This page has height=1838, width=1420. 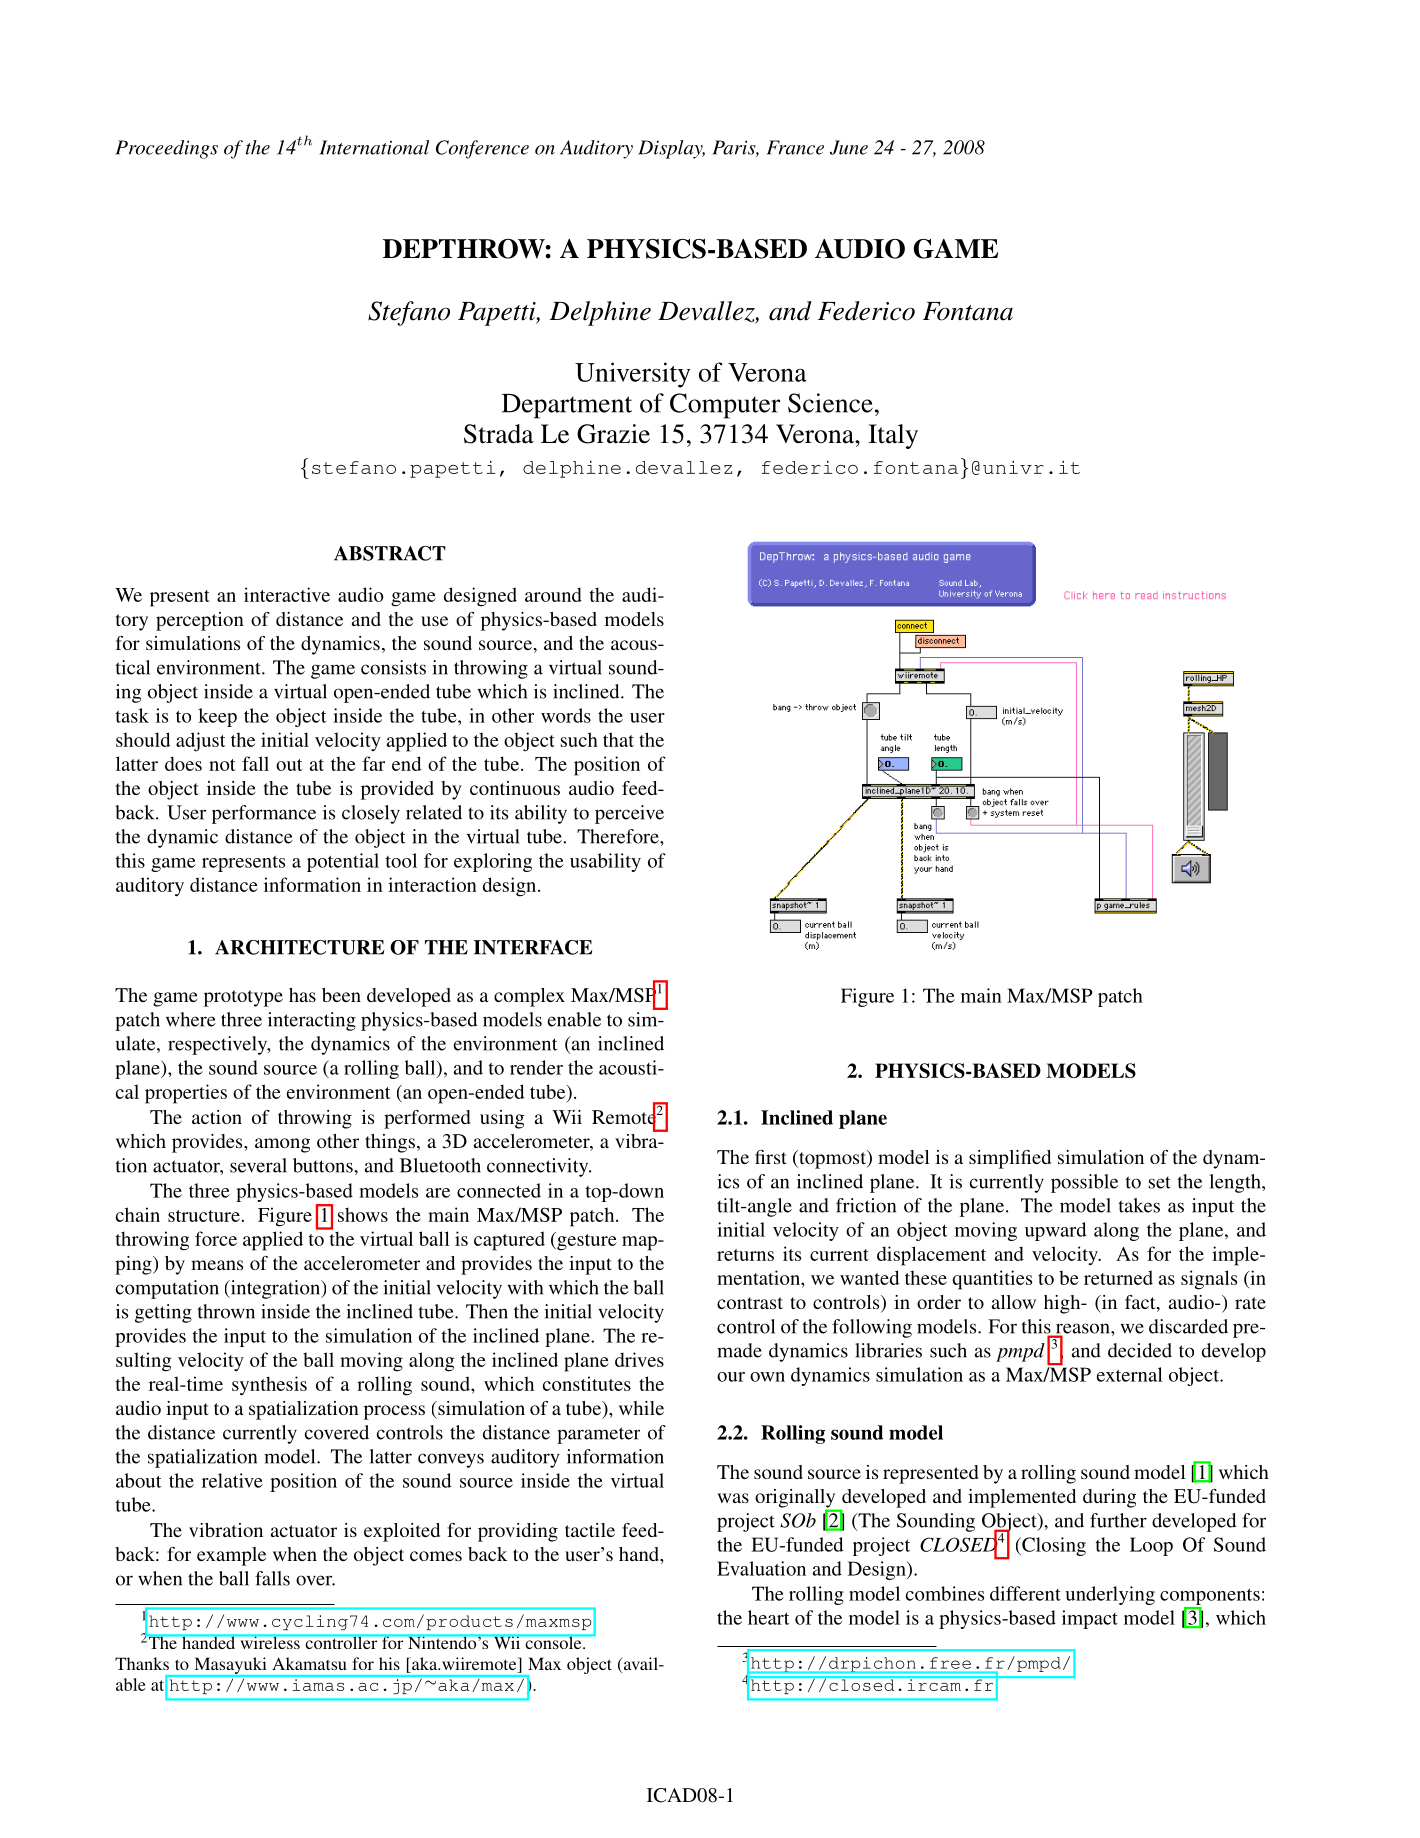 What do you see at coordinates (167, 149) in the page?
I see `Proceedings` at bounding box center [167, 149].
